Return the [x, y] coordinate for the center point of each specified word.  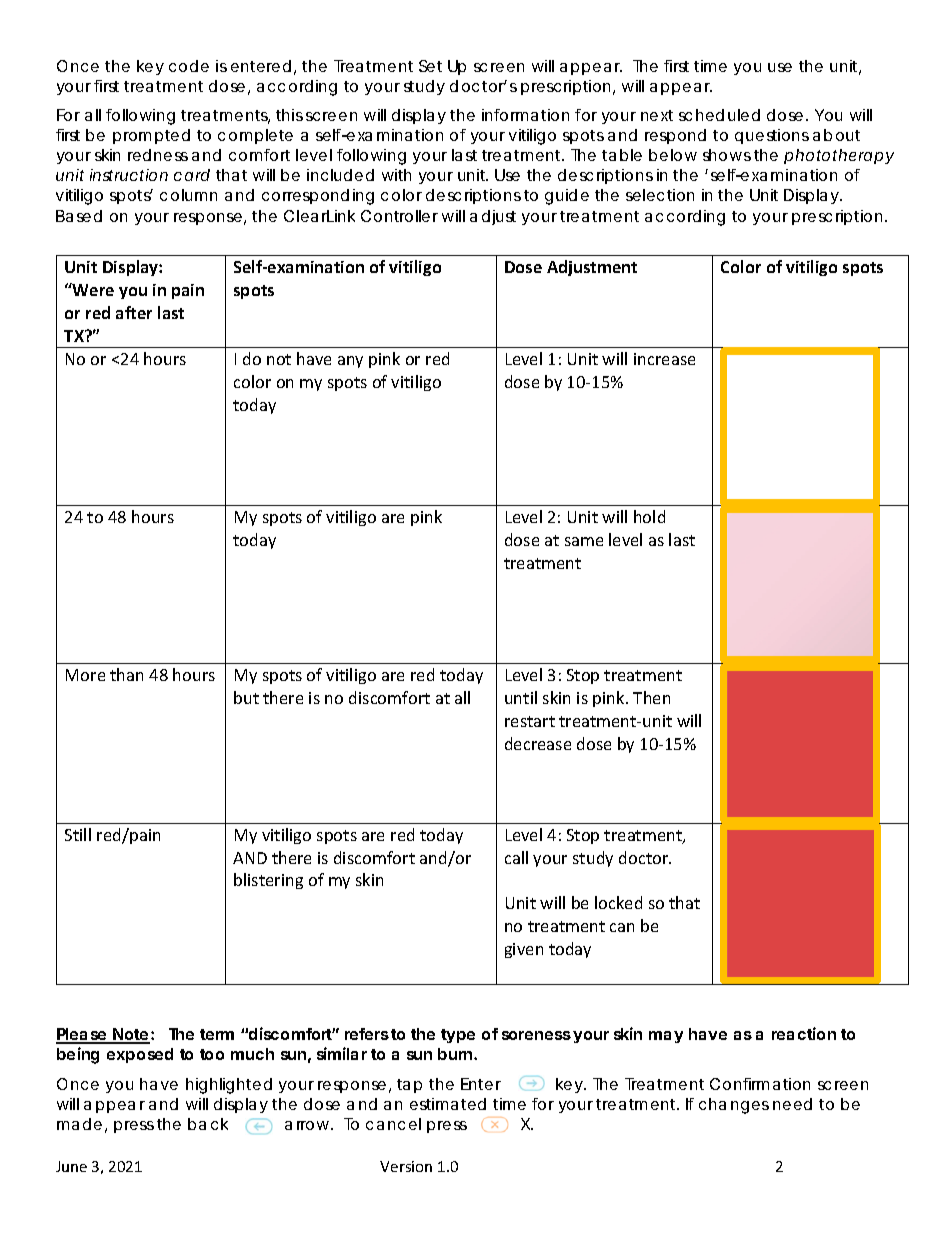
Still [78, 834]
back [208, 1124]
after [134, 312]
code [189, 66]
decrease [538, 743]
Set [430, 66]
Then [651, 697]
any [350, 362]
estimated [448, 1104]
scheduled [719, 115]
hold [649, 516]
